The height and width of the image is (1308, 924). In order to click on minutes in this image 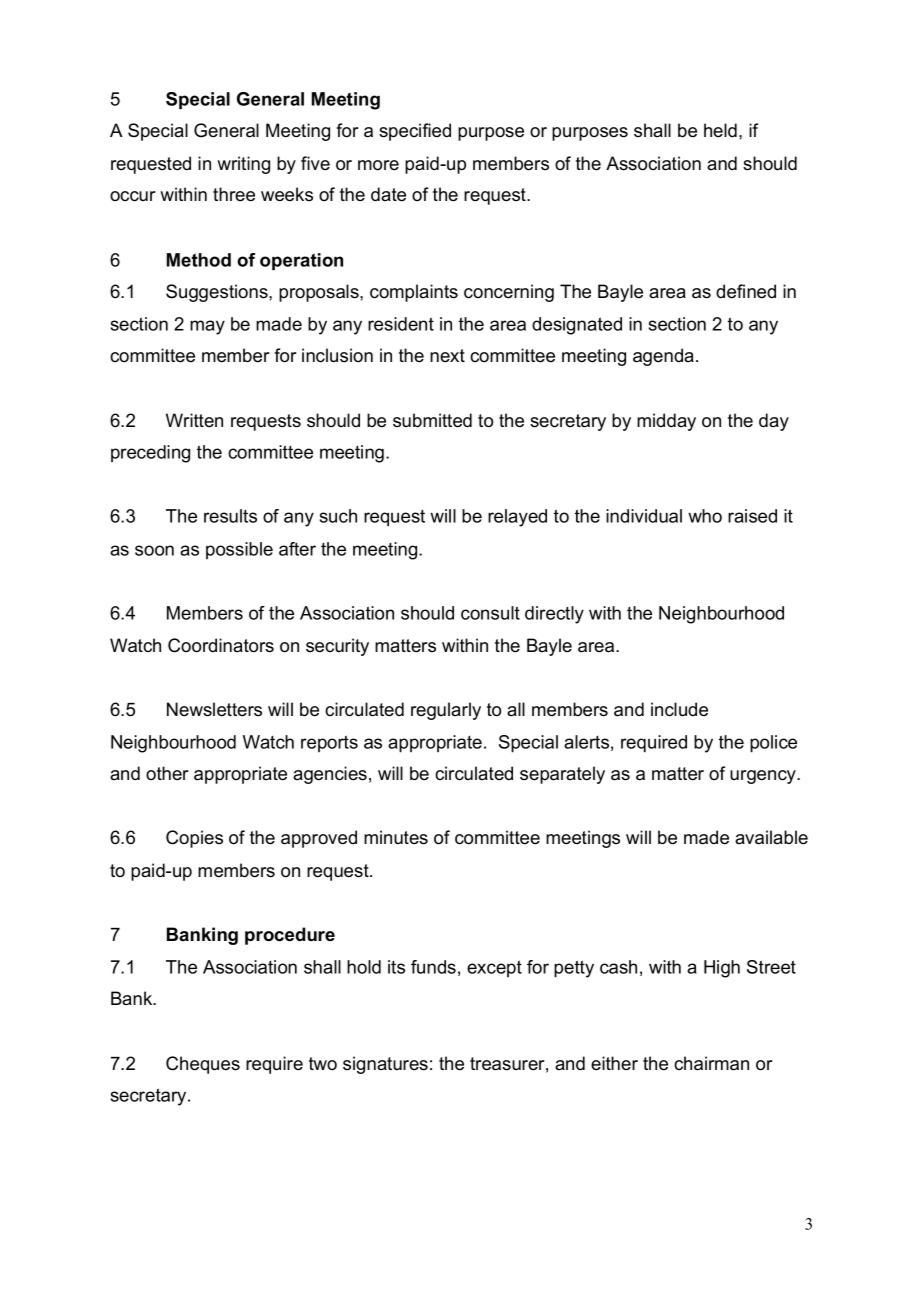, I will do `click(396, 837)`.
